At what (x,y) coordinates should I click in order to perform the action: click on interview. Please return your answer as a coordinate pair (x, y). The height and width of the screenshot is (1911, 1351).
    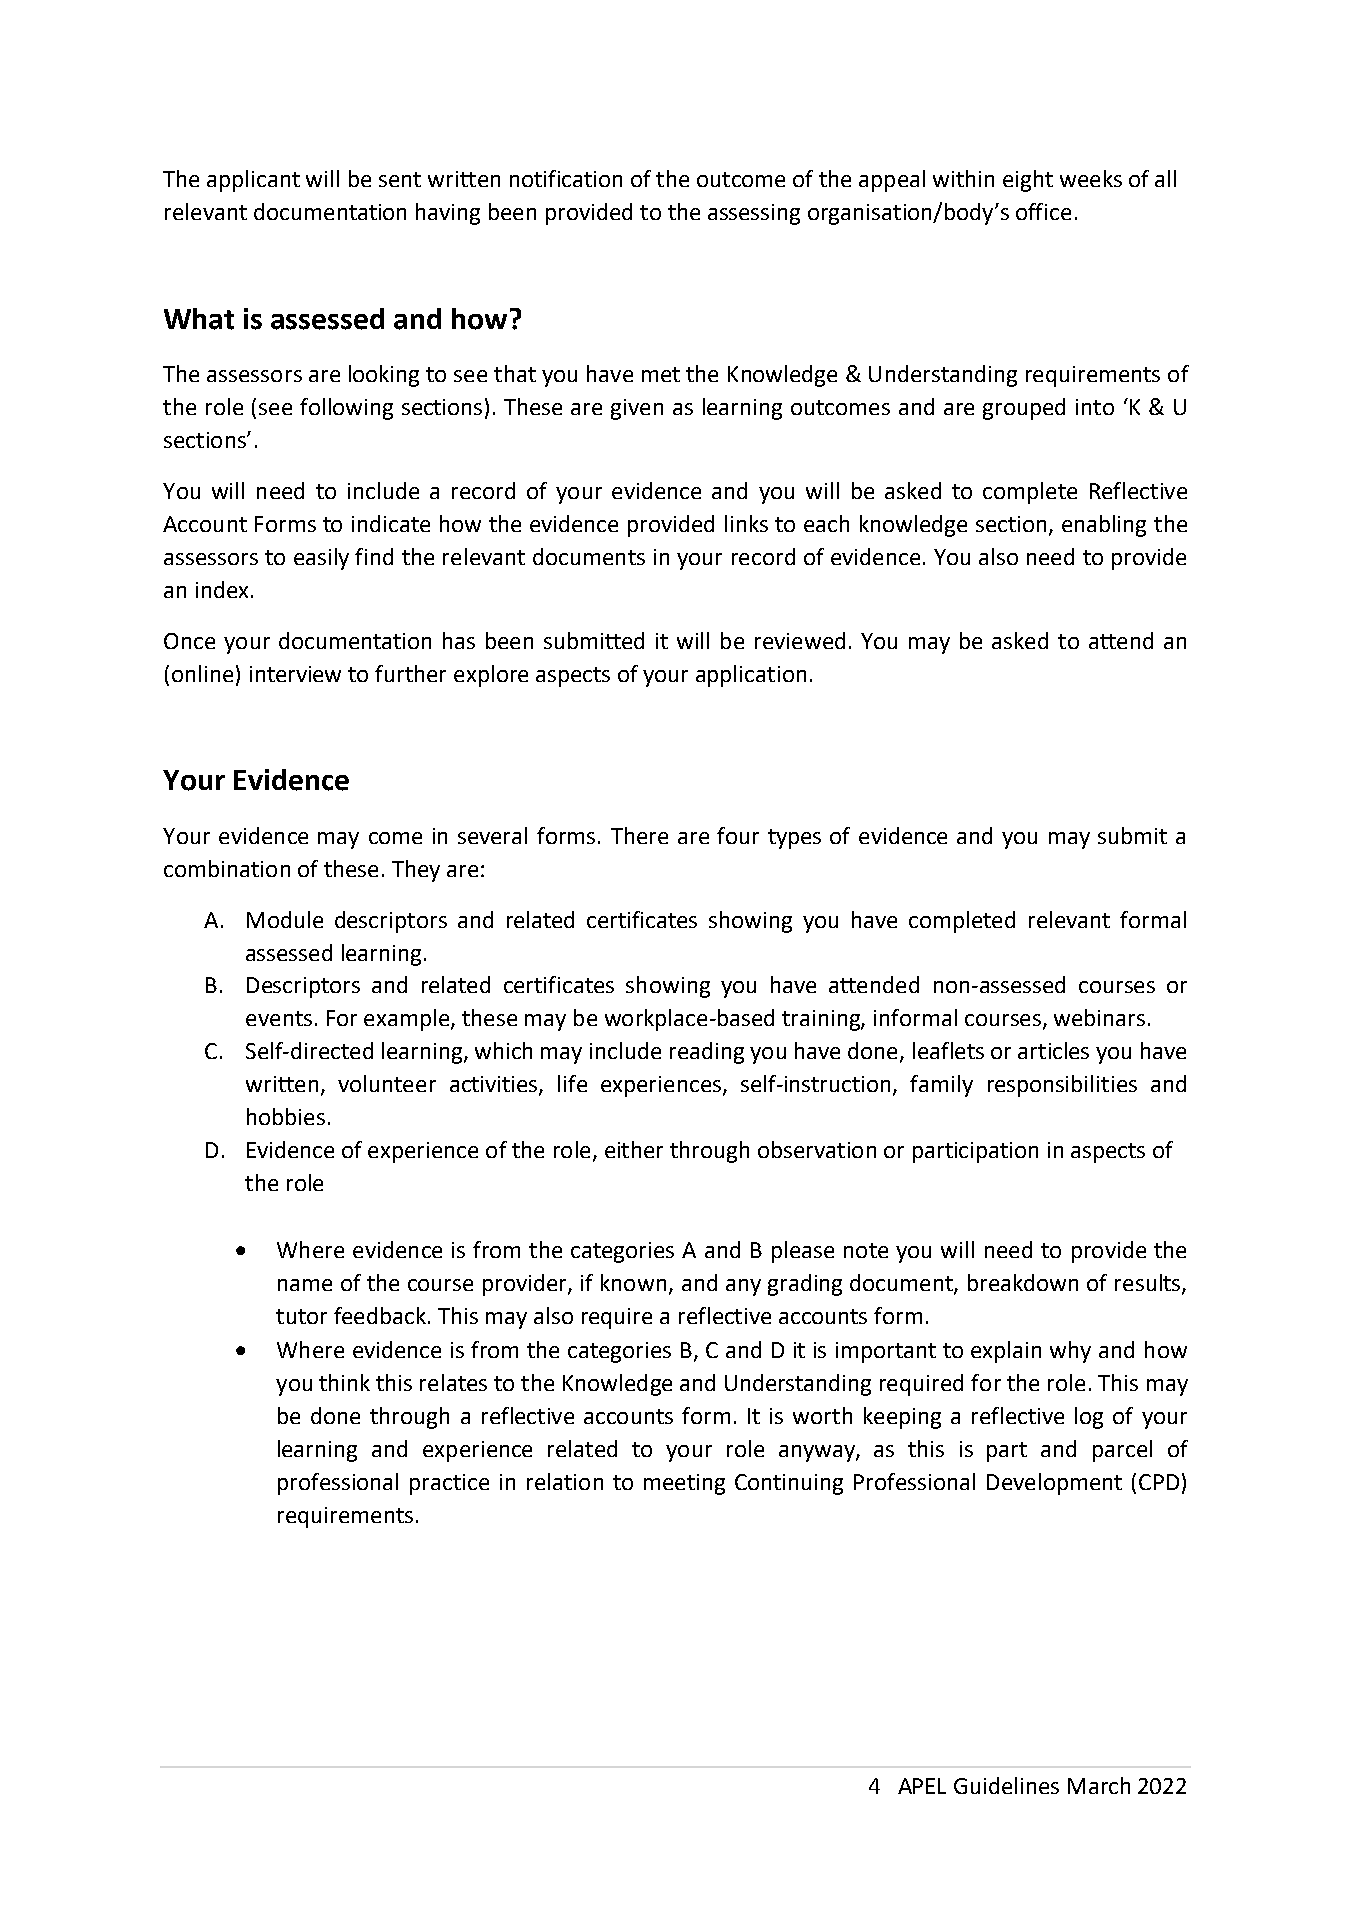
    Looking at the image, I should click on (295, 674).
